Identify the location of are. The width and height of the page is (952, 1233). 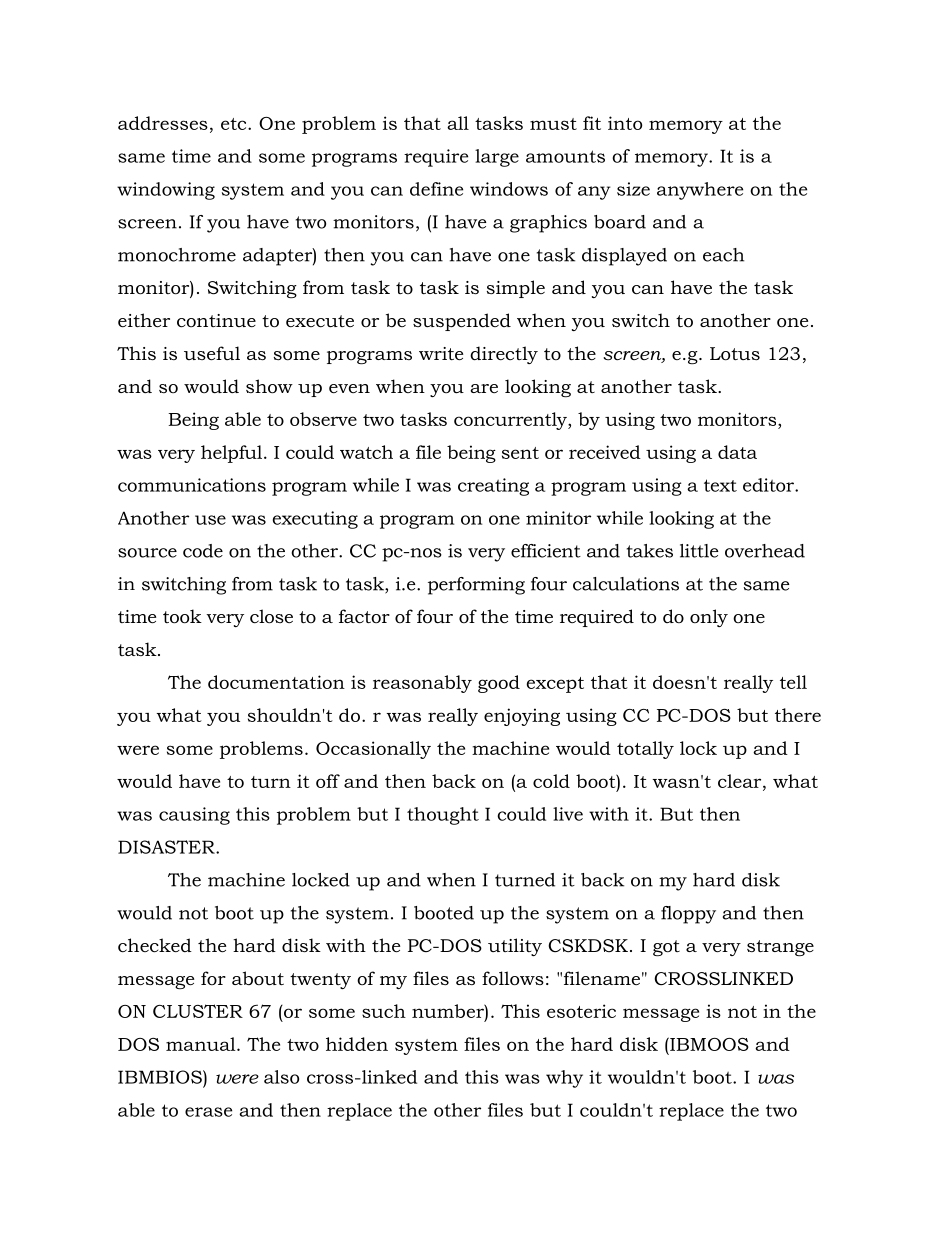
(484, 388).
